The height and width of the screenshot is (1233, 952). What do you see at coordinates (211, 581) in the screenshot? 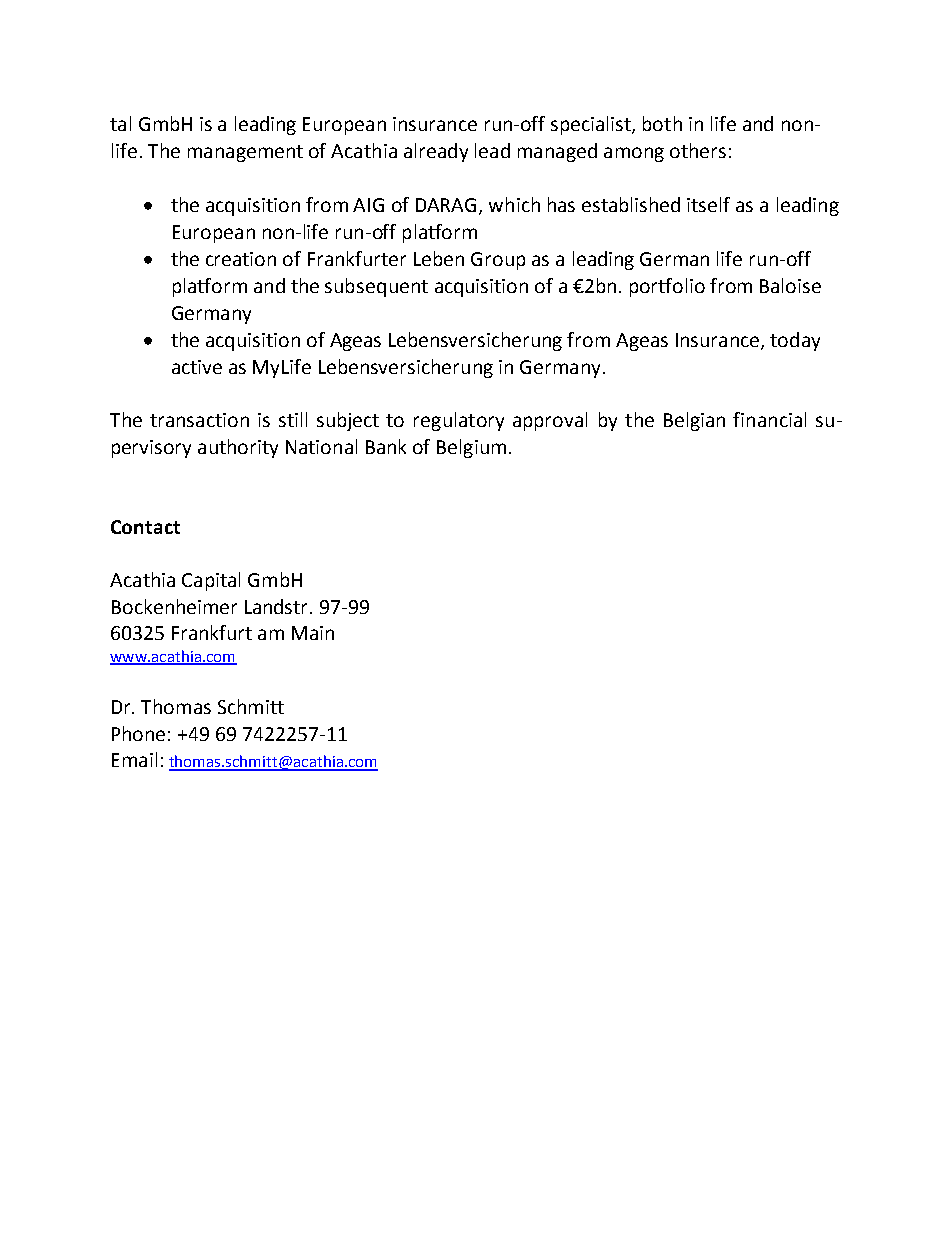
I see `Capital` at bounding box center [211, 581].
